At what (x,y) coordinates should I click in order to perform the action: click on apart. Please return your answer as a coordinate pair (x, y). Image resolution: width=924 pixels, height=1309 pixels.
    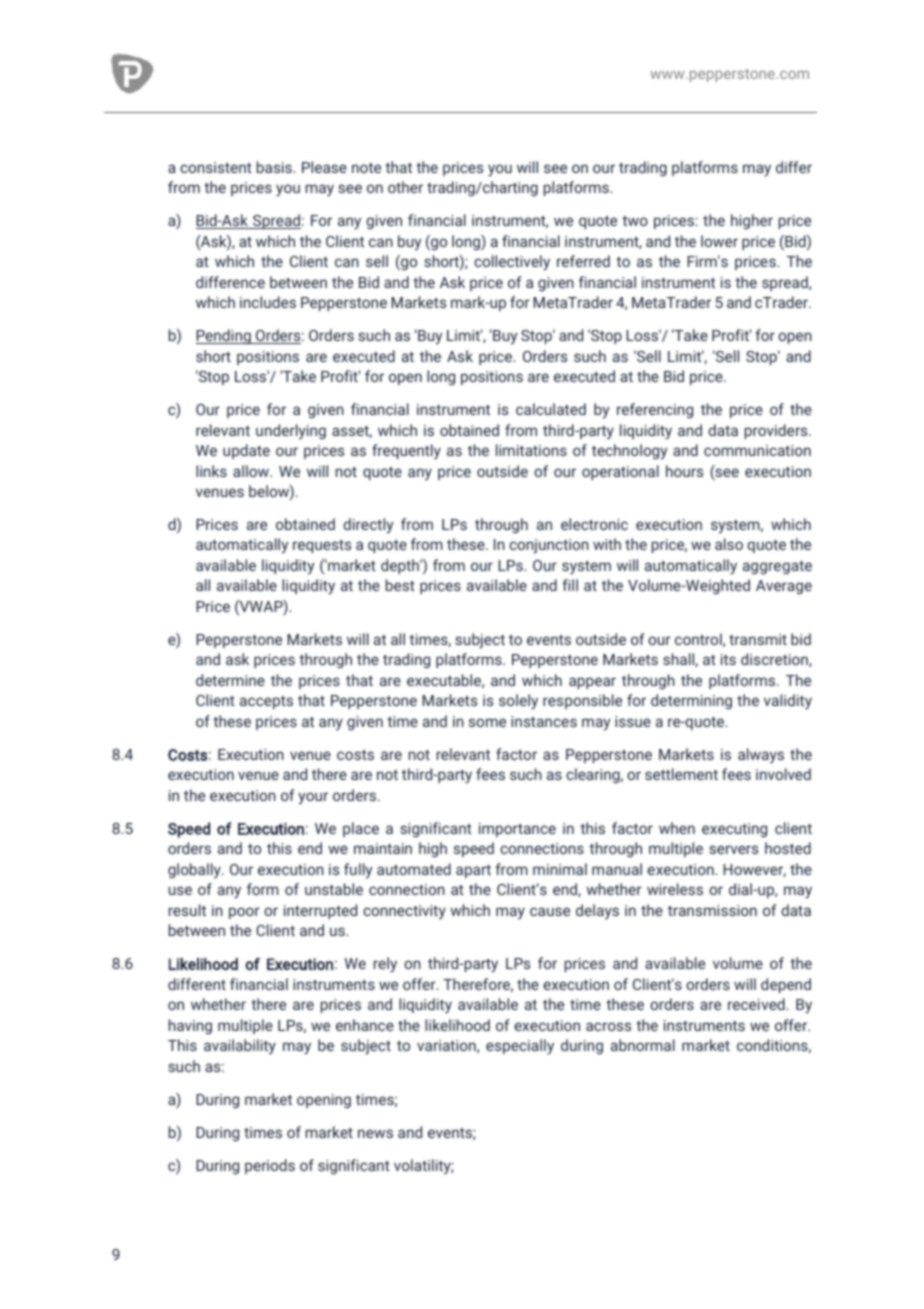
    Looking at the image, I should click on (473, 871).
